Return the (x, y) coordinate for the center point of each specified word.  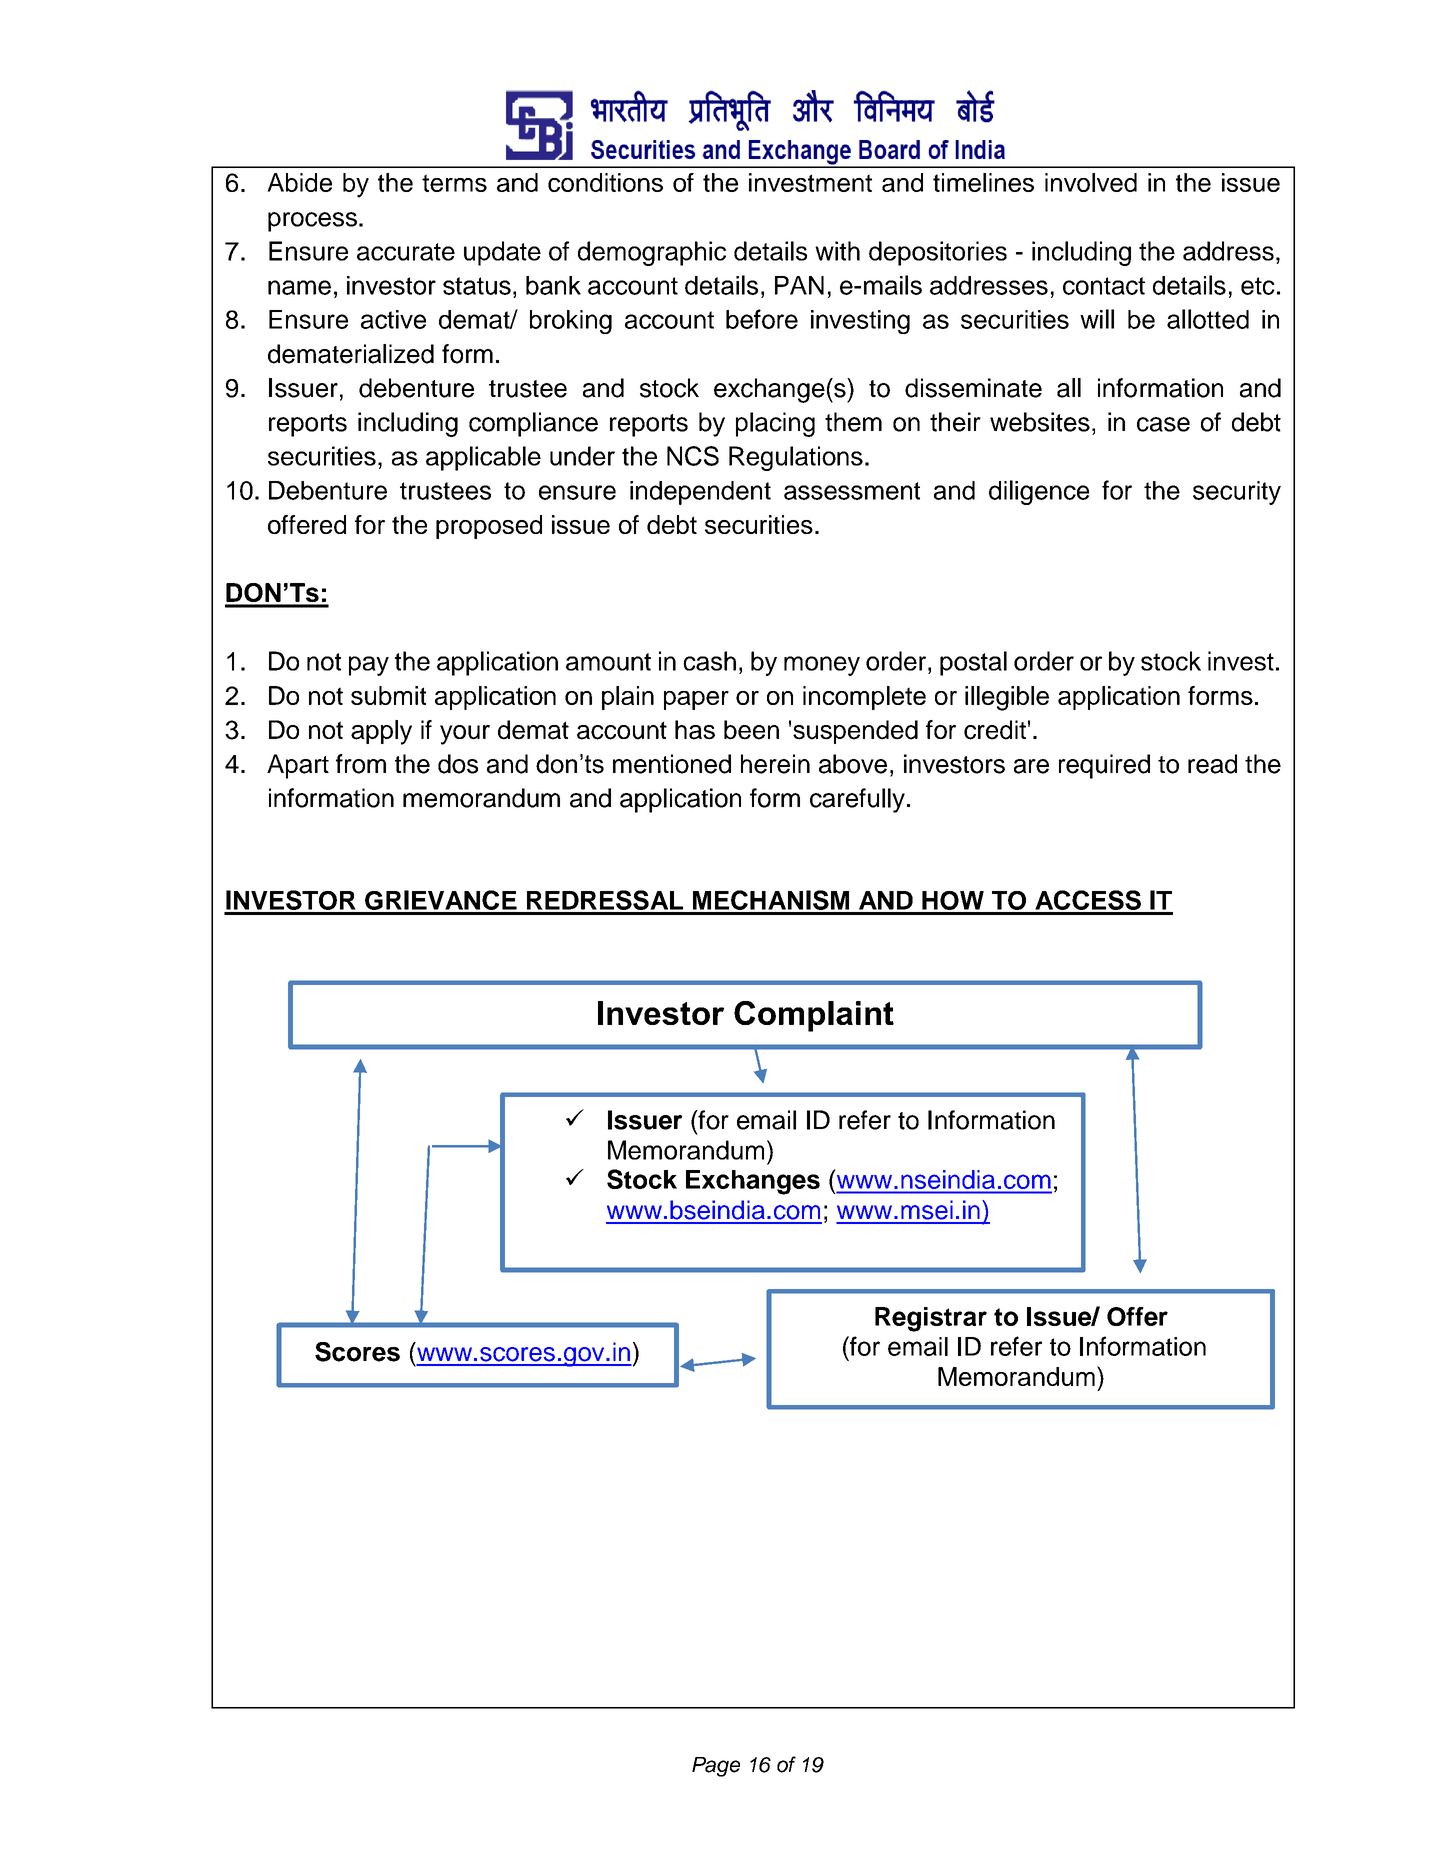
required (1104, 766)
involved (1091, 182)
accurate (406, 252)
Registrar (931, 1319)
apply (381, 732)
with (837, 251)
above (853, 764)
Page (716, 1767)
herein (775, 764)
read (1212, 764)
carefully (857, 800)
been (751, 730)
